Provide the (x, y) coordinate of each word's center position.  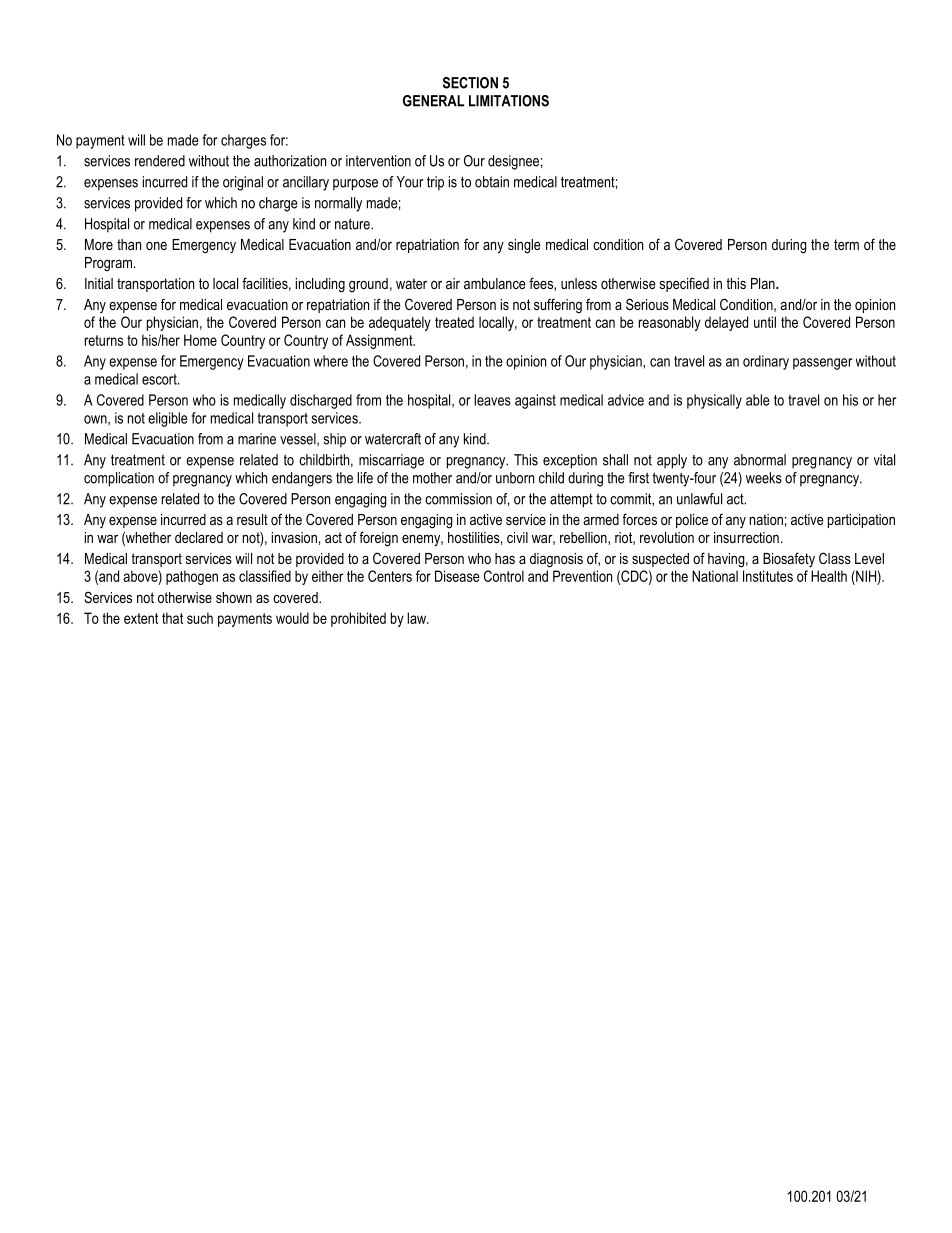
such (200, 618)
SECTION (470, 83)
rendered (160, 161)
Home (200, 340)
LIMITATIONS (509, 101)
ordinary (766, 362)
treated (454, 322)
